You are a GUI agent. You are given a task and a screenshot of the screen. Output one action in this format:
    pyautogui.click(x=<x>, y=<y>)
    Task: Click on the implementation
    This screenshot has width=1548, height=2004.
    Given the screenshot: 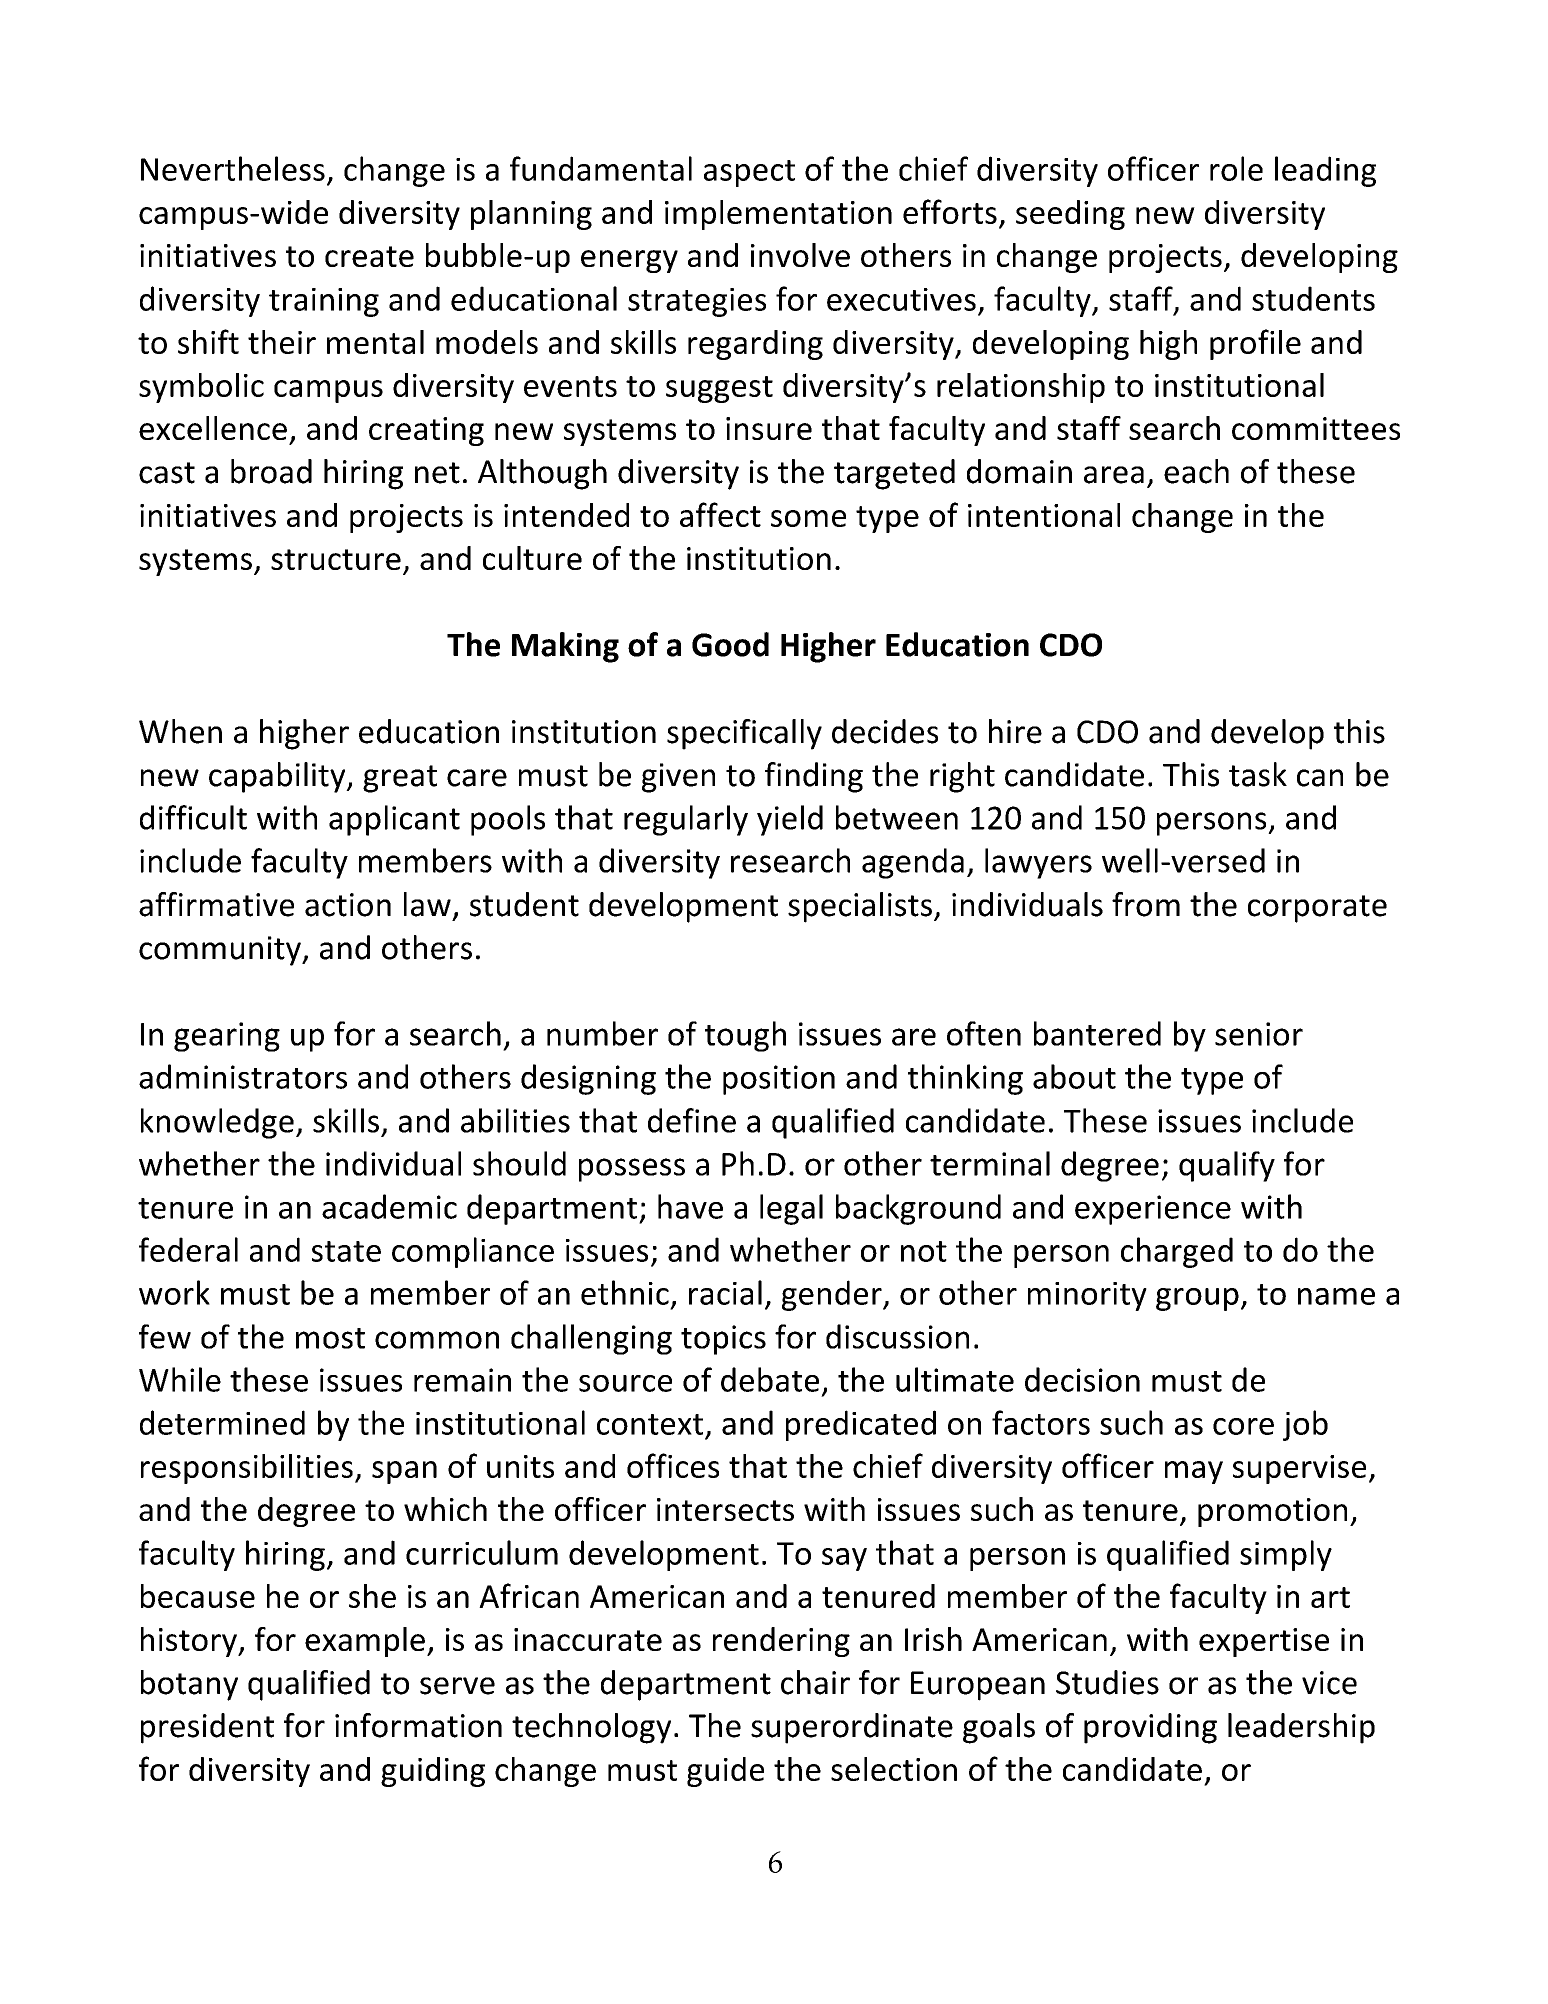 What is the action you would take?
    pyautogui.click(x=778, y=215)
